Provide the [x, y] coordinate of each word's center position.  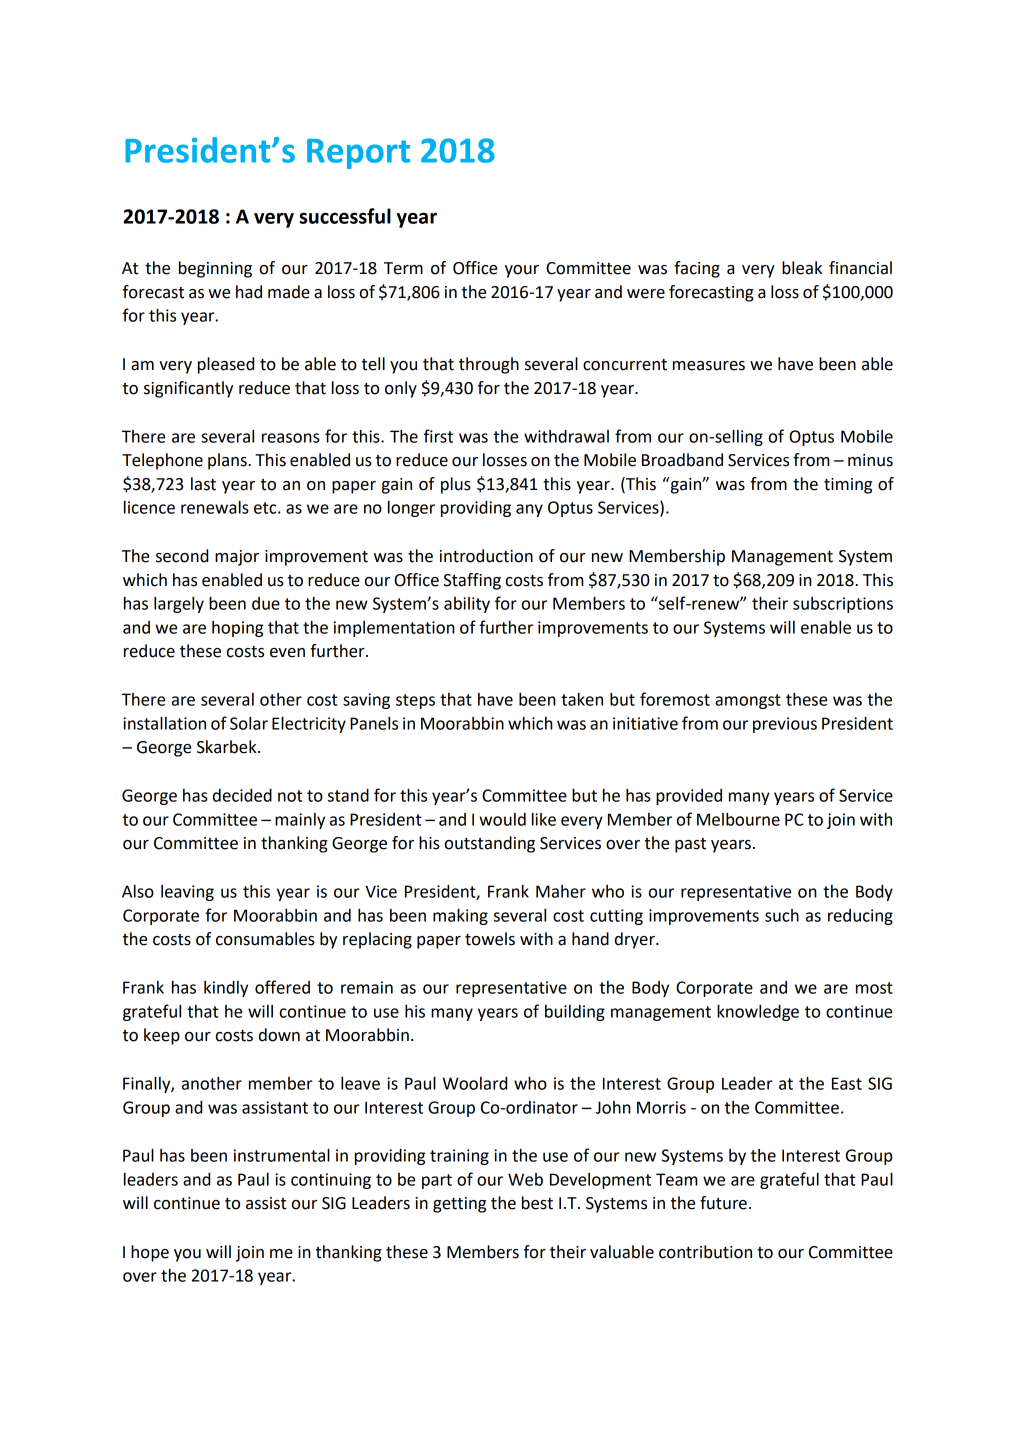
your [522, 271]
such [782, 915]
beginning [215, 269]
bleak [802, 268]
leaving [187, 893]
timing [848, 486]
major [237, 558]
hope [150, 1253]
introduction [486, 556]
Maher [561, 891]
